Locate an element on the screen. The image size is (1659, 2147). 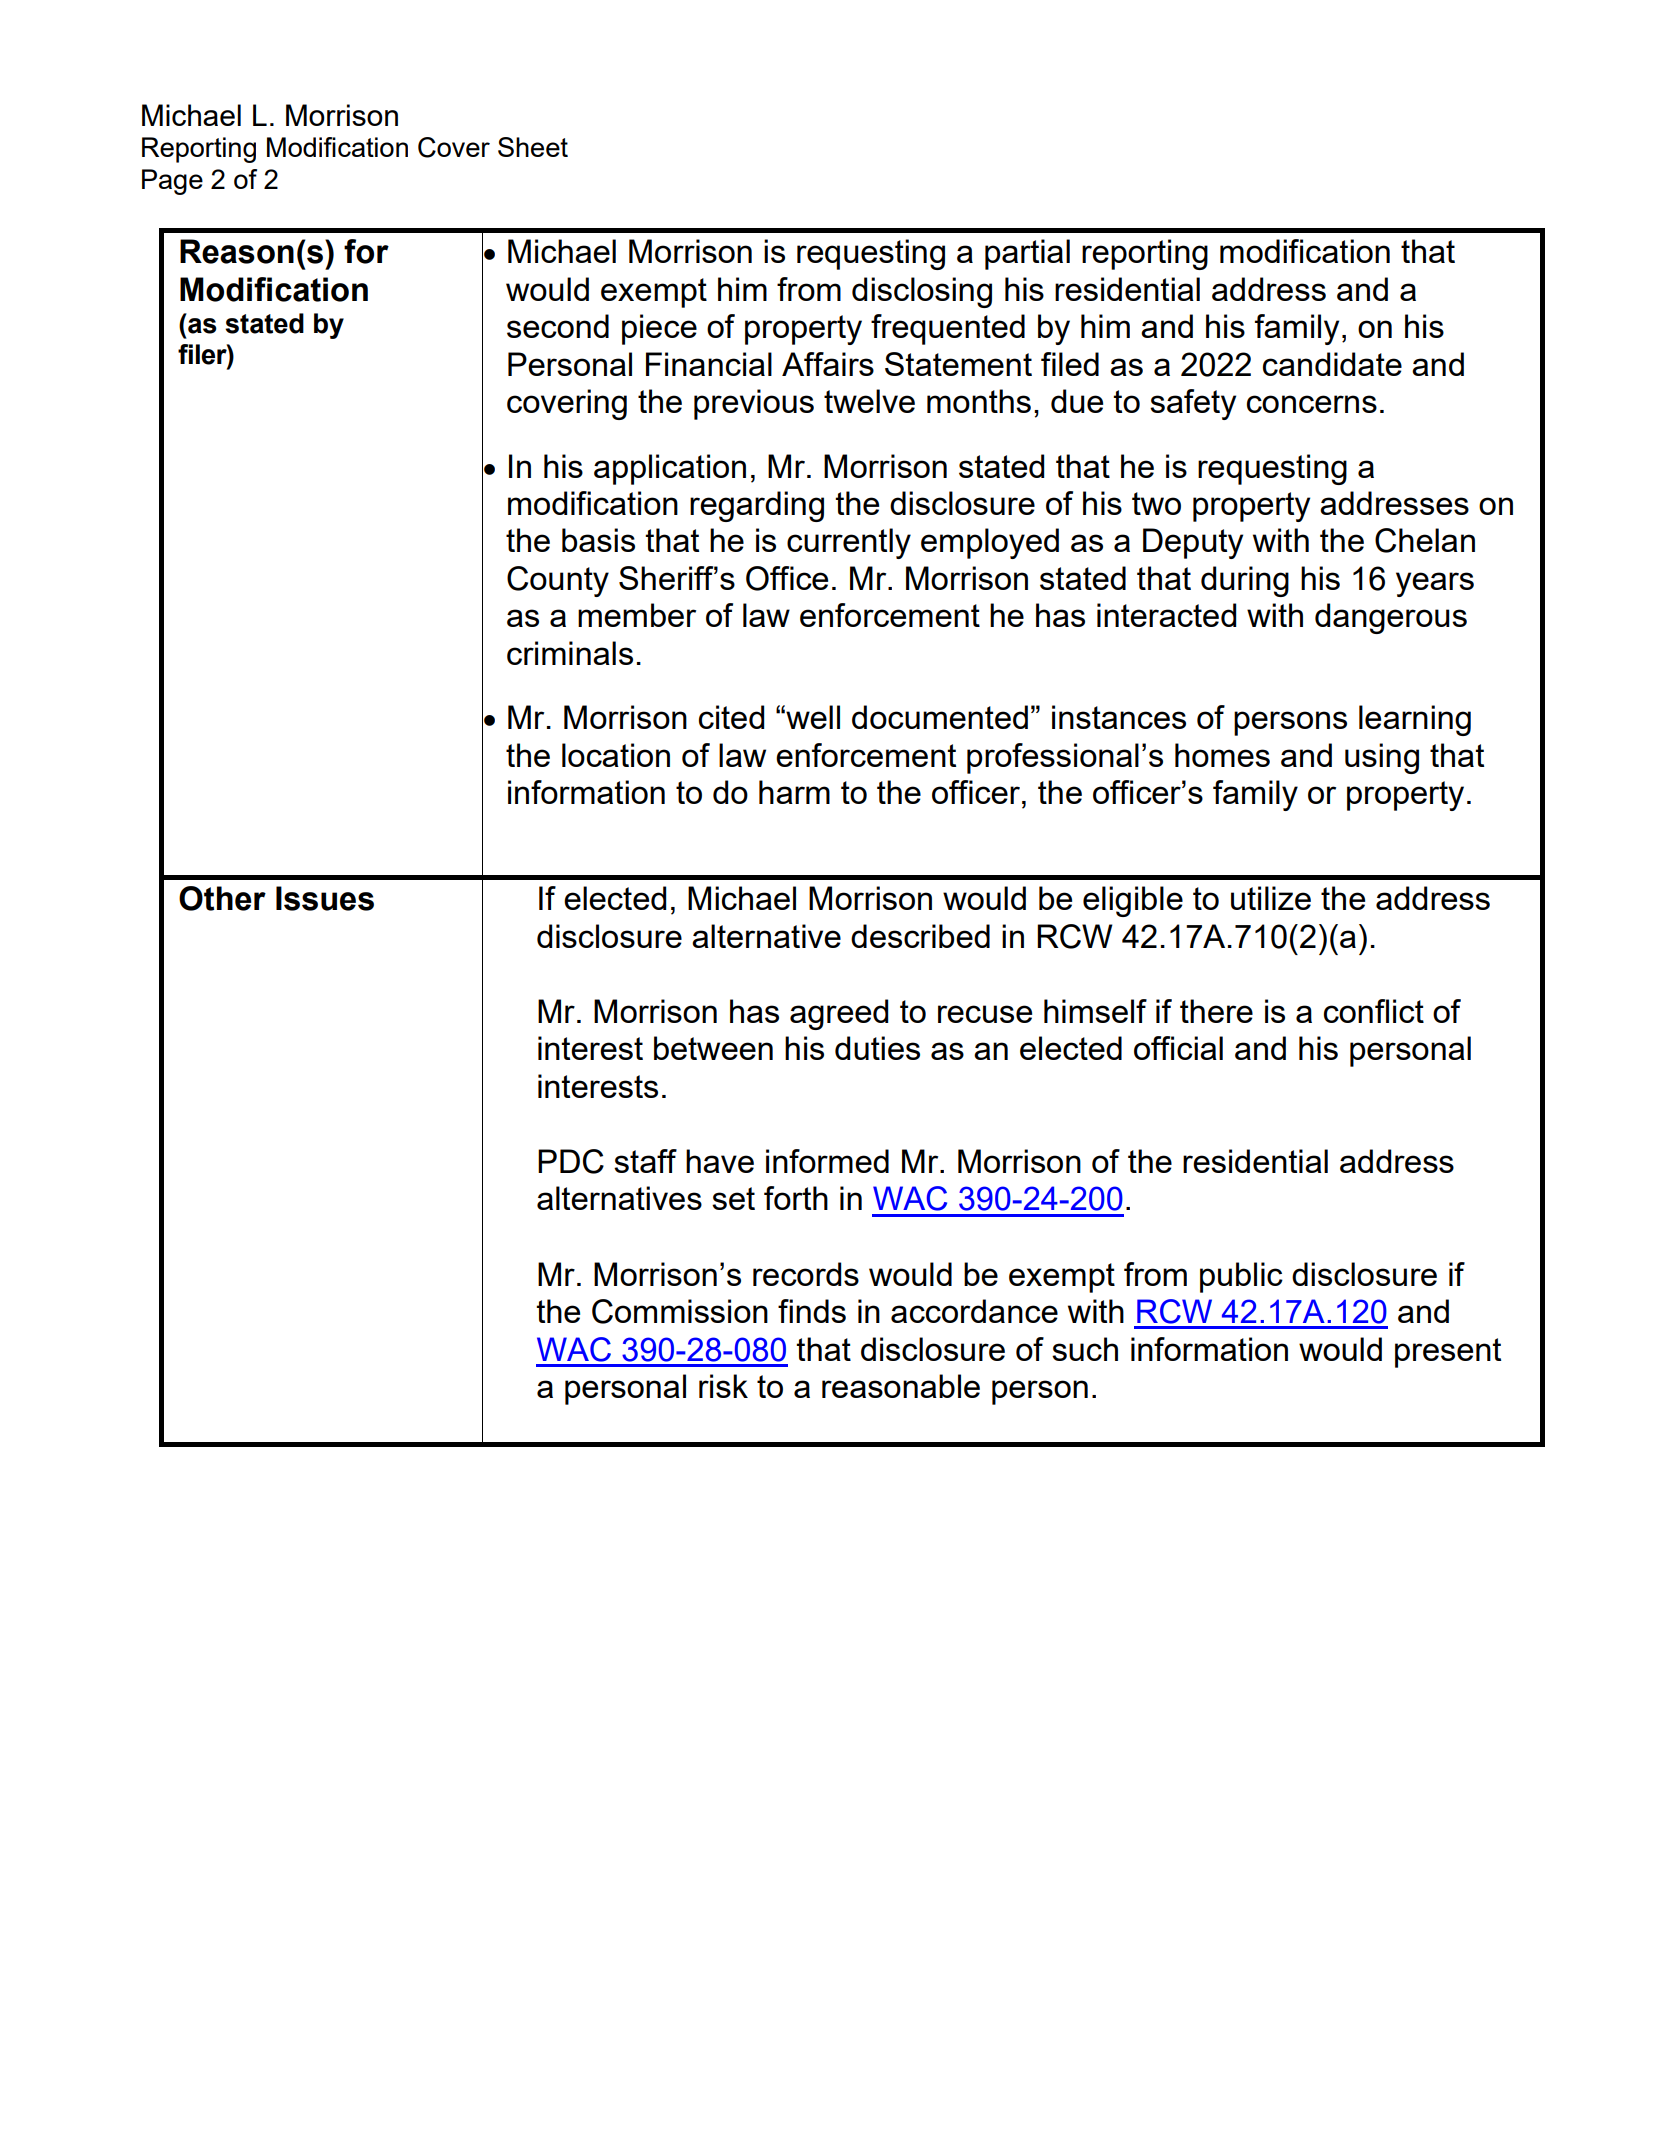
homes is located at coordinates (1222, 755).
